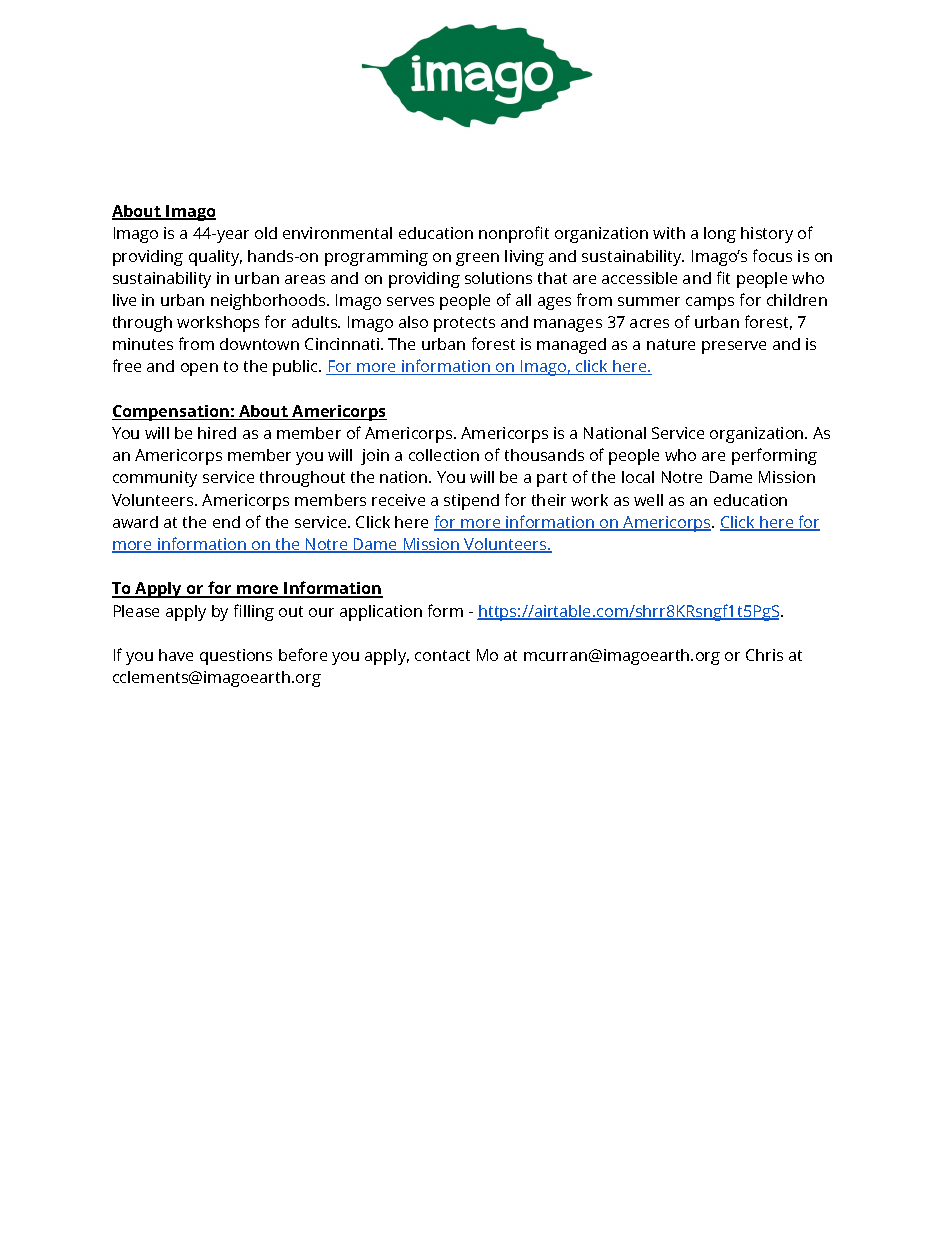  Describe the element at coordinates (199, 369) in the image. I see `open` at that location.
